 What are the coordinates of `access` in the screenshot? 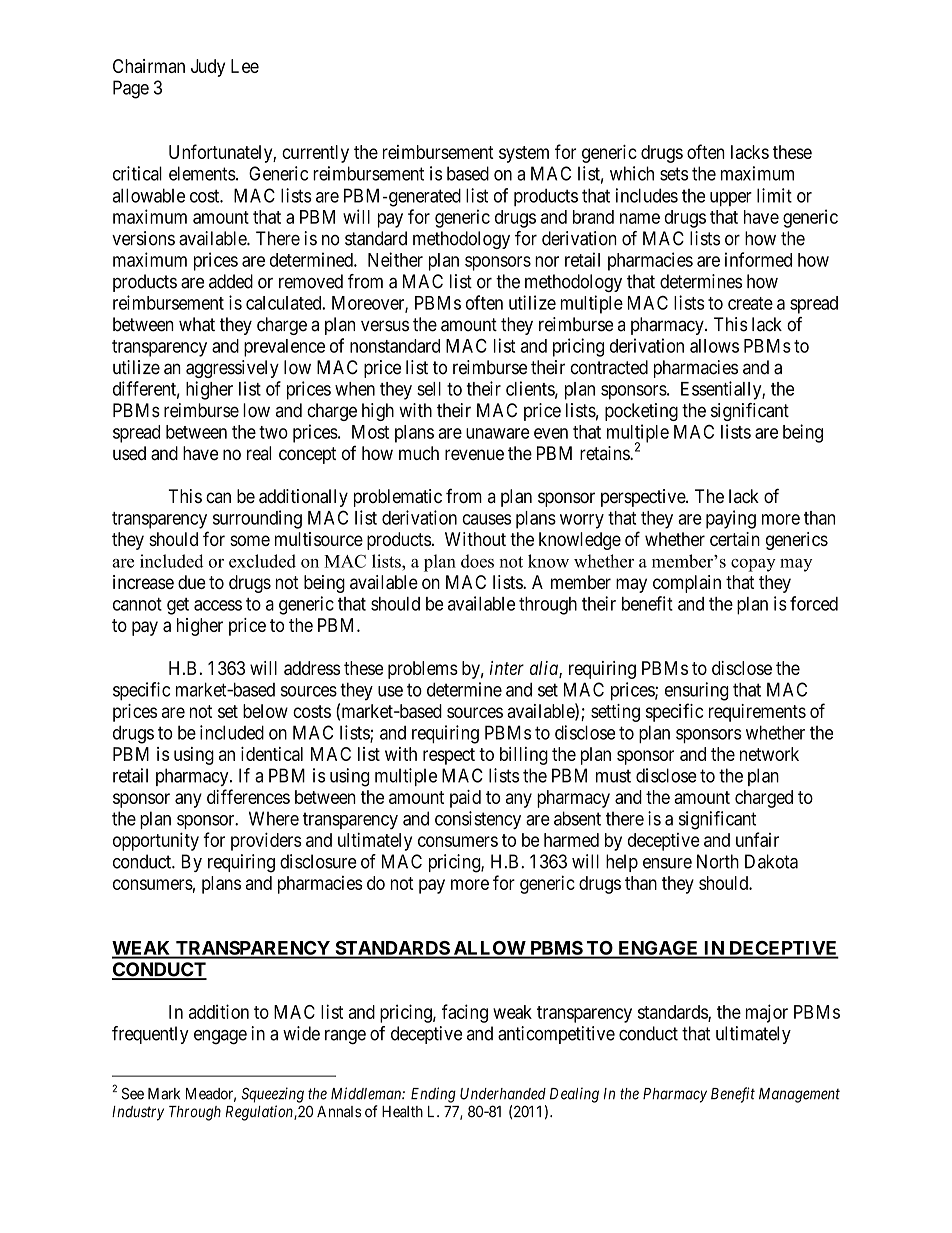 It's located at (218, 605).
